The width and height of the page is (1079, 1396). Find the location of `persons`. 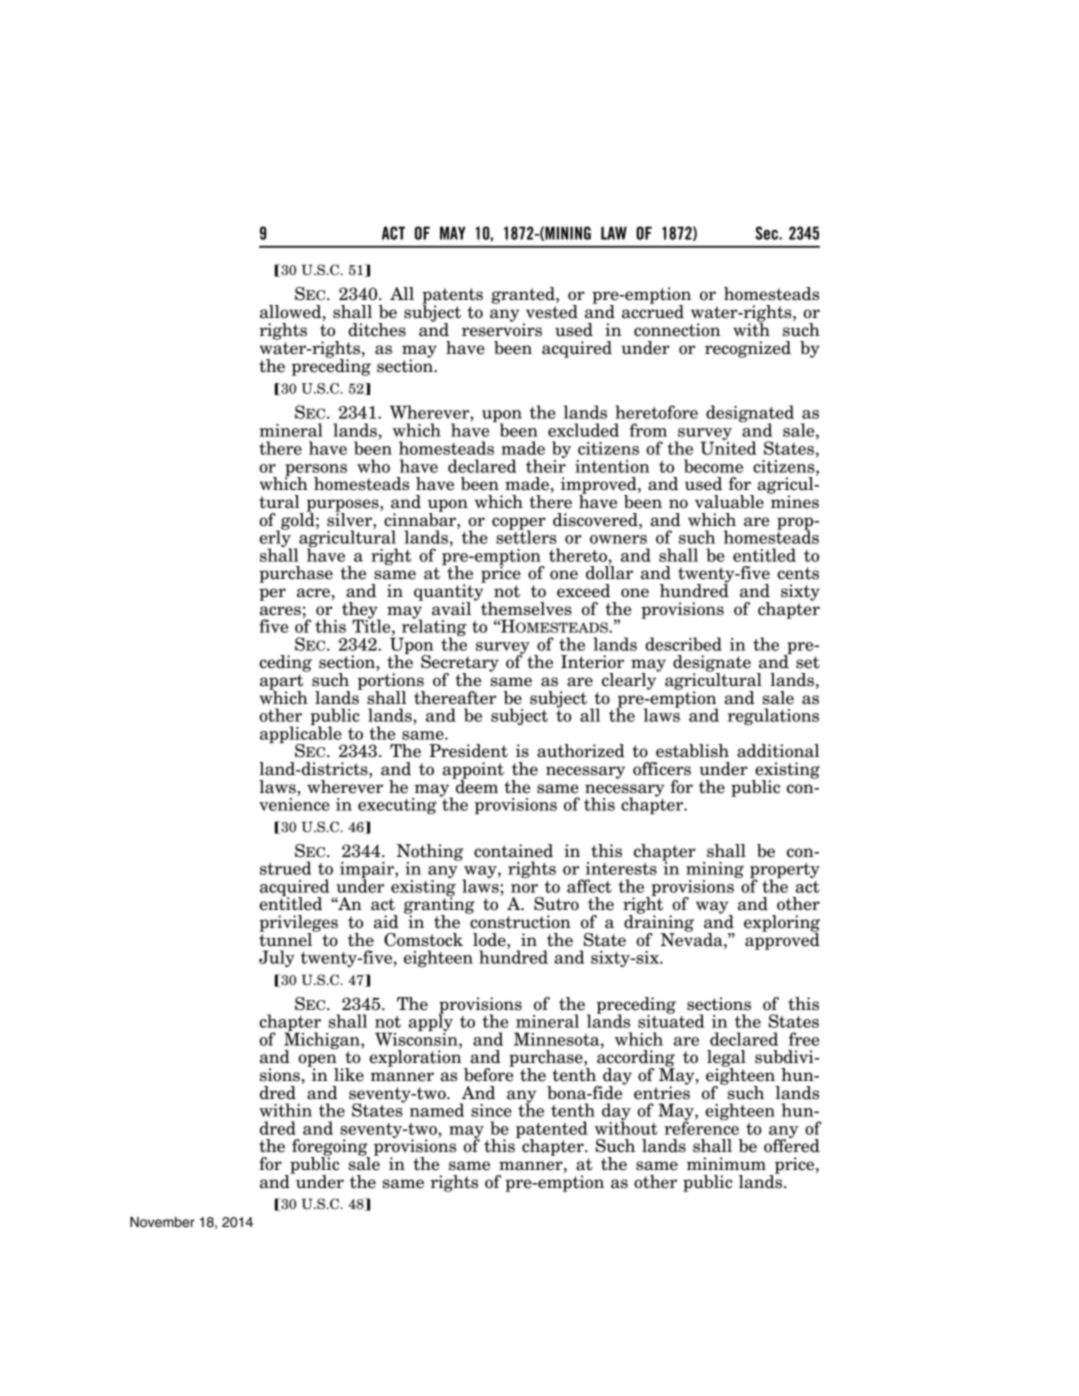

persons is located at coordinates (316, 471).
